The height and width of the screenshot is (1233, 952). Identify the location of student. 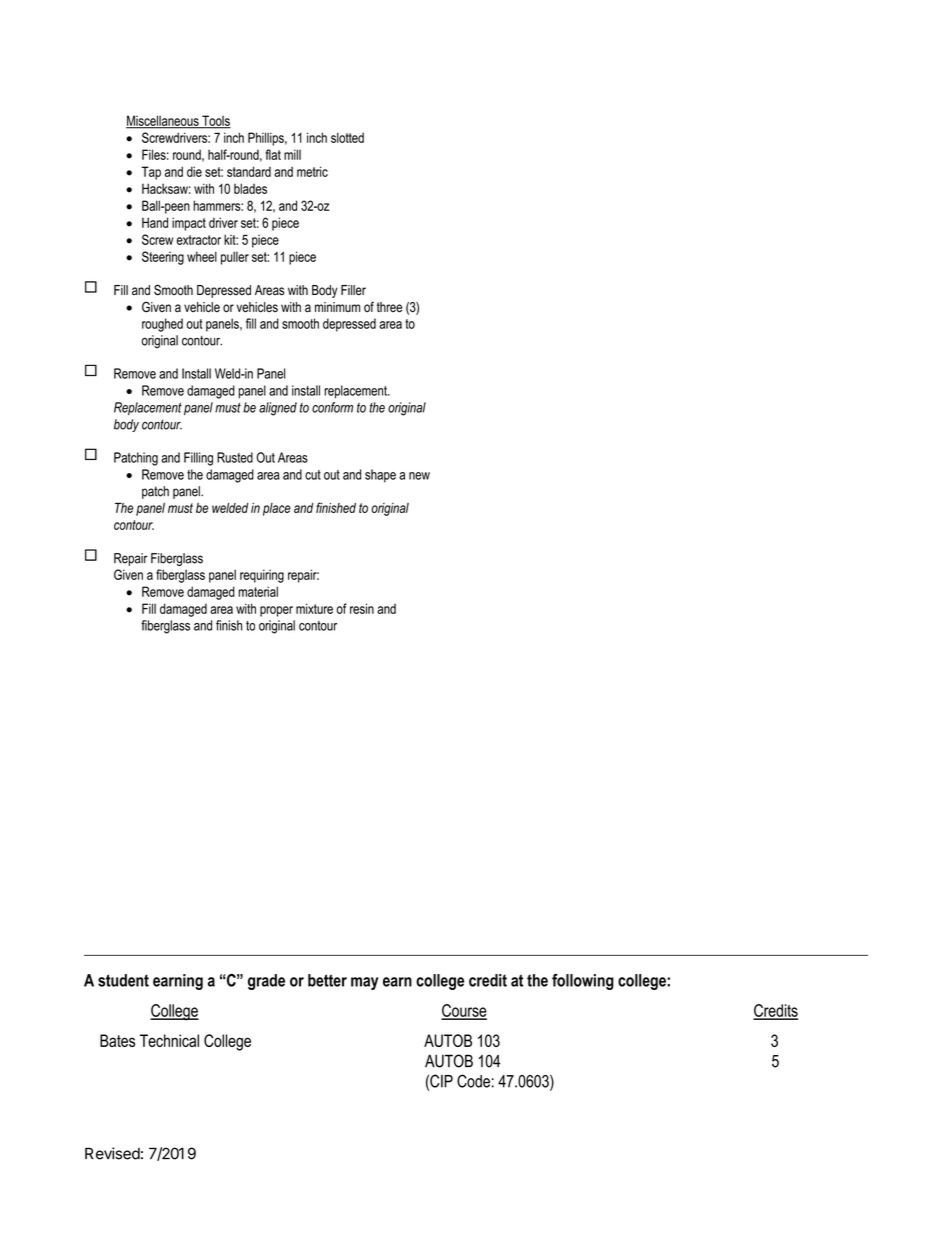
(123, 980).
